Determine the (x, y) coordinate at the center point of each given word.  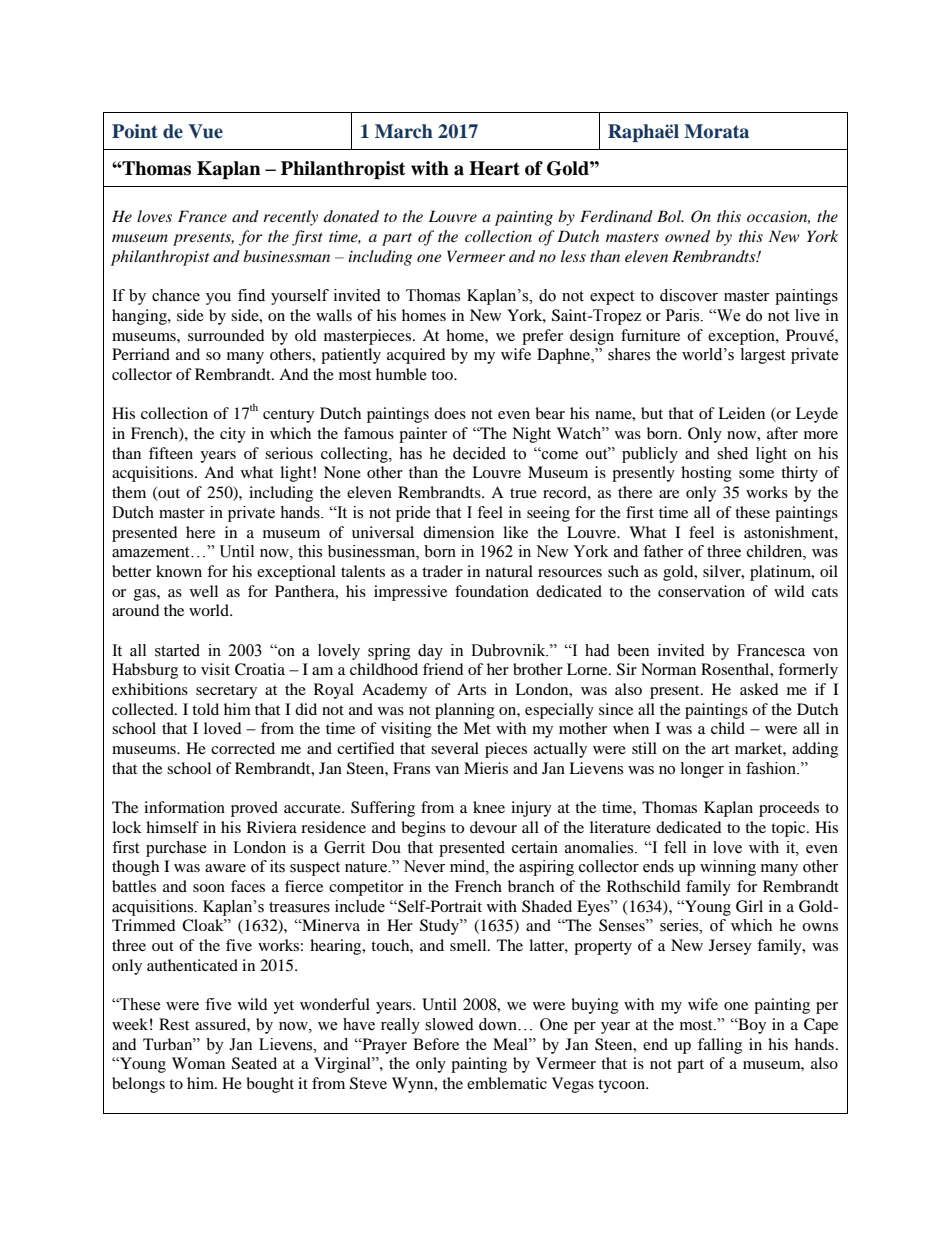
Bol (670, 216)
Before (436, 1044)
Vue (205, 131)
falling (720, 1046)
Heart (494, 168)
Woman (198, 1063)
